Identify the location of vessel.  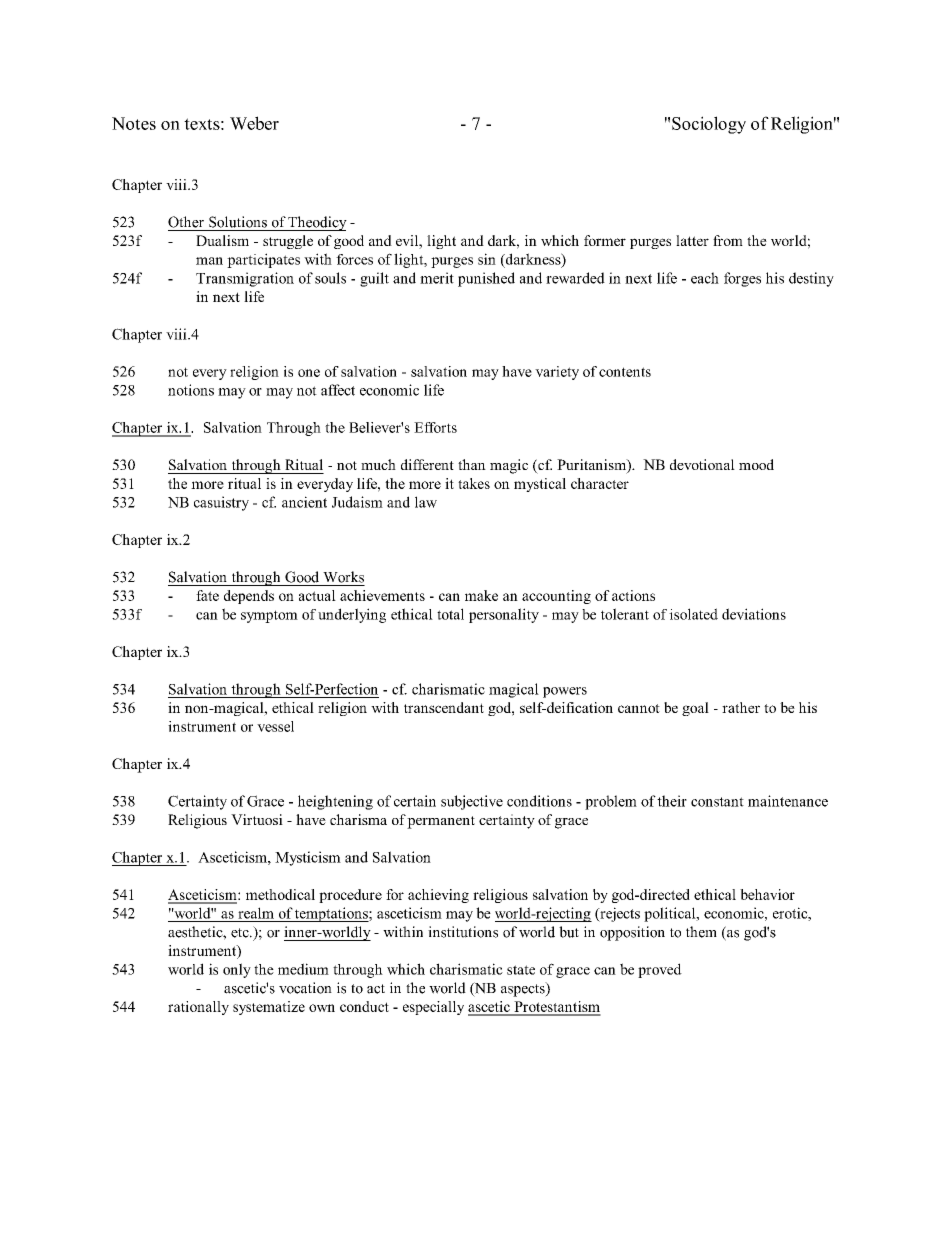
(275, 726).
